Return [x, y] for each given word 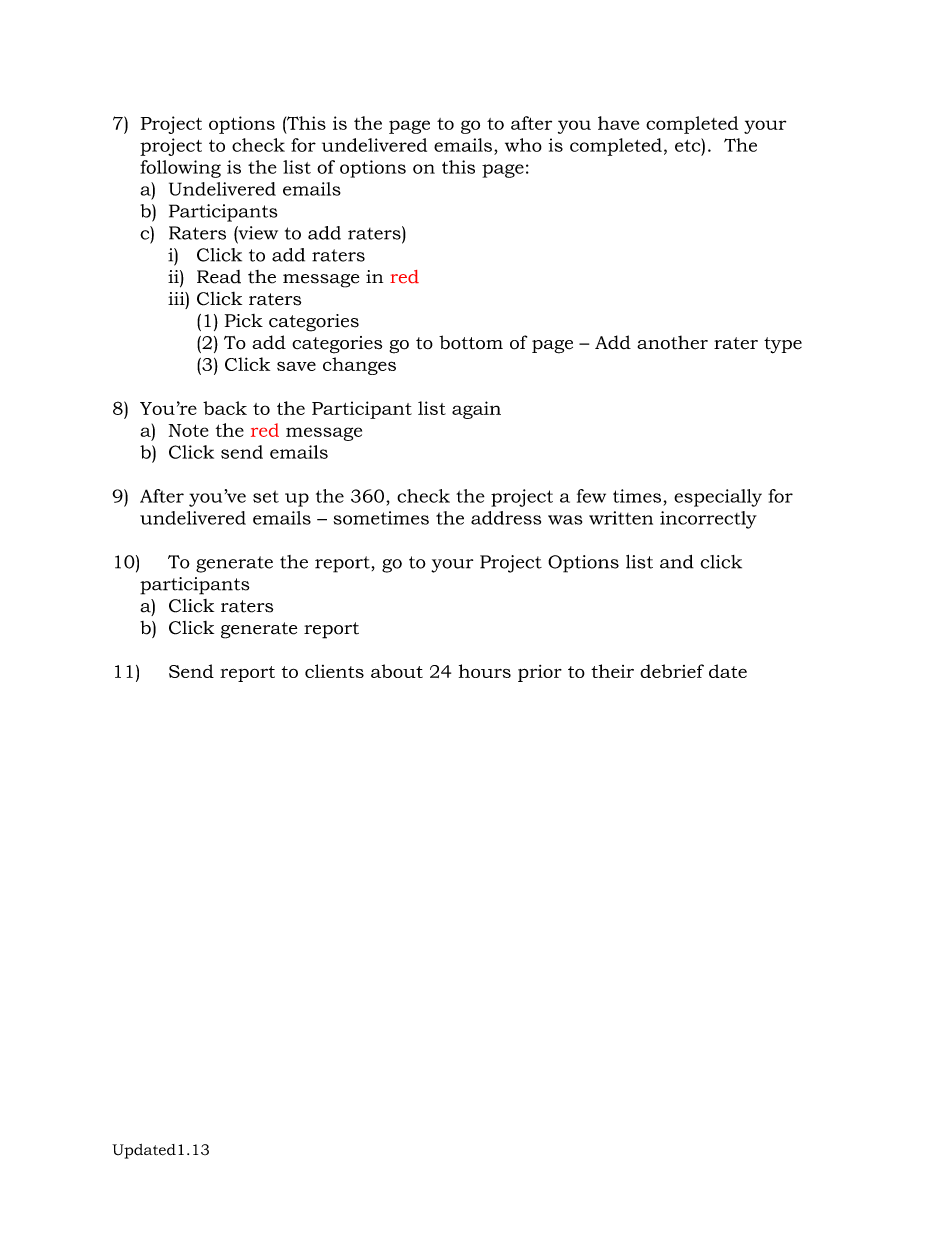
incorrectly [708, 520]
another [672, 342]
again [476, 410]
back [225, 408]
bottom [471, 342]
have [618, 123]
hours [485, 671]
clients [334, 671]
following [180, 169]
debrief [672, 671]
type [783, 345]
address [506, 518]
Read [219, 277]
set [266, 496]
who [523, 145]
